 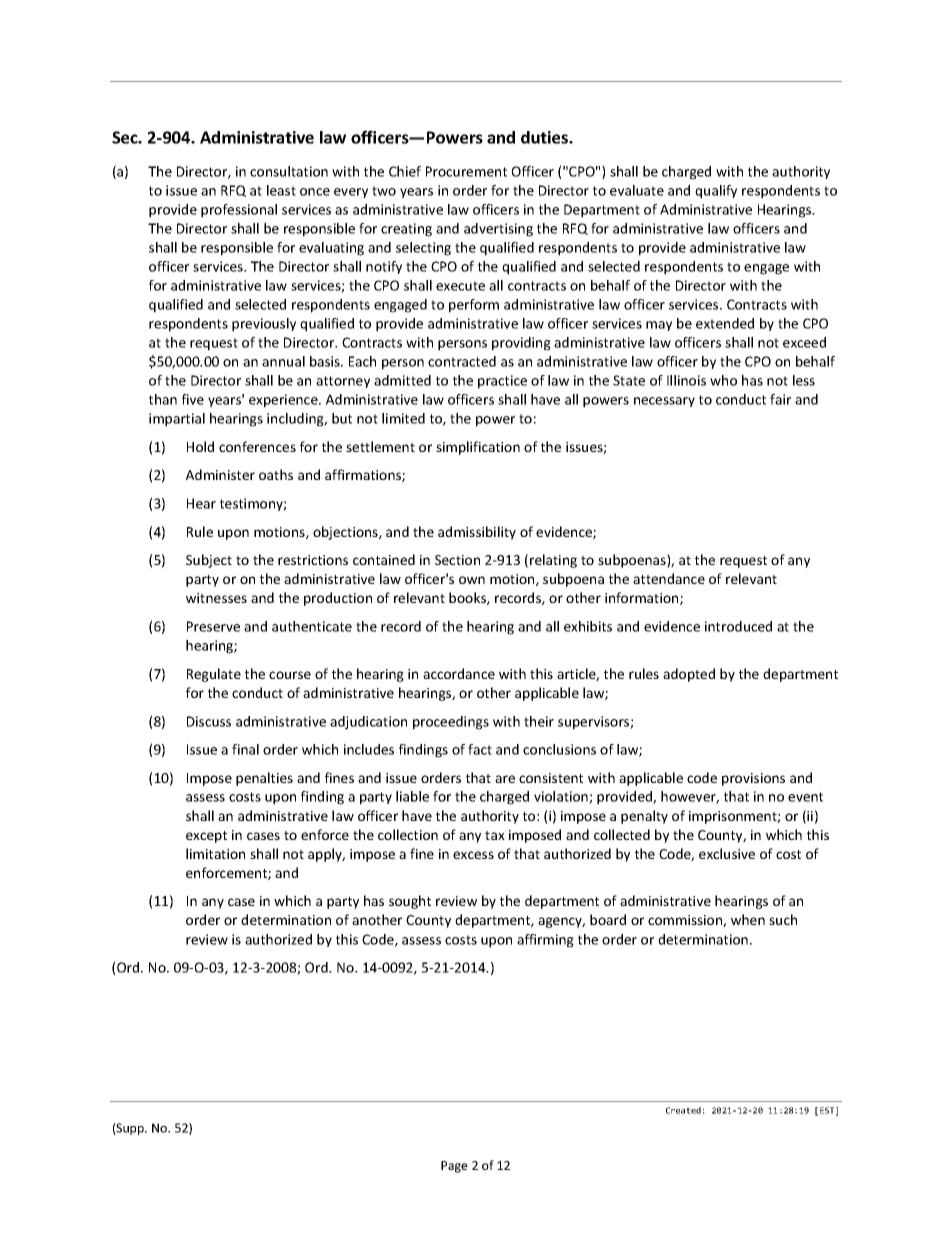 I want to click on Page, so click(x=454, y=1167).
